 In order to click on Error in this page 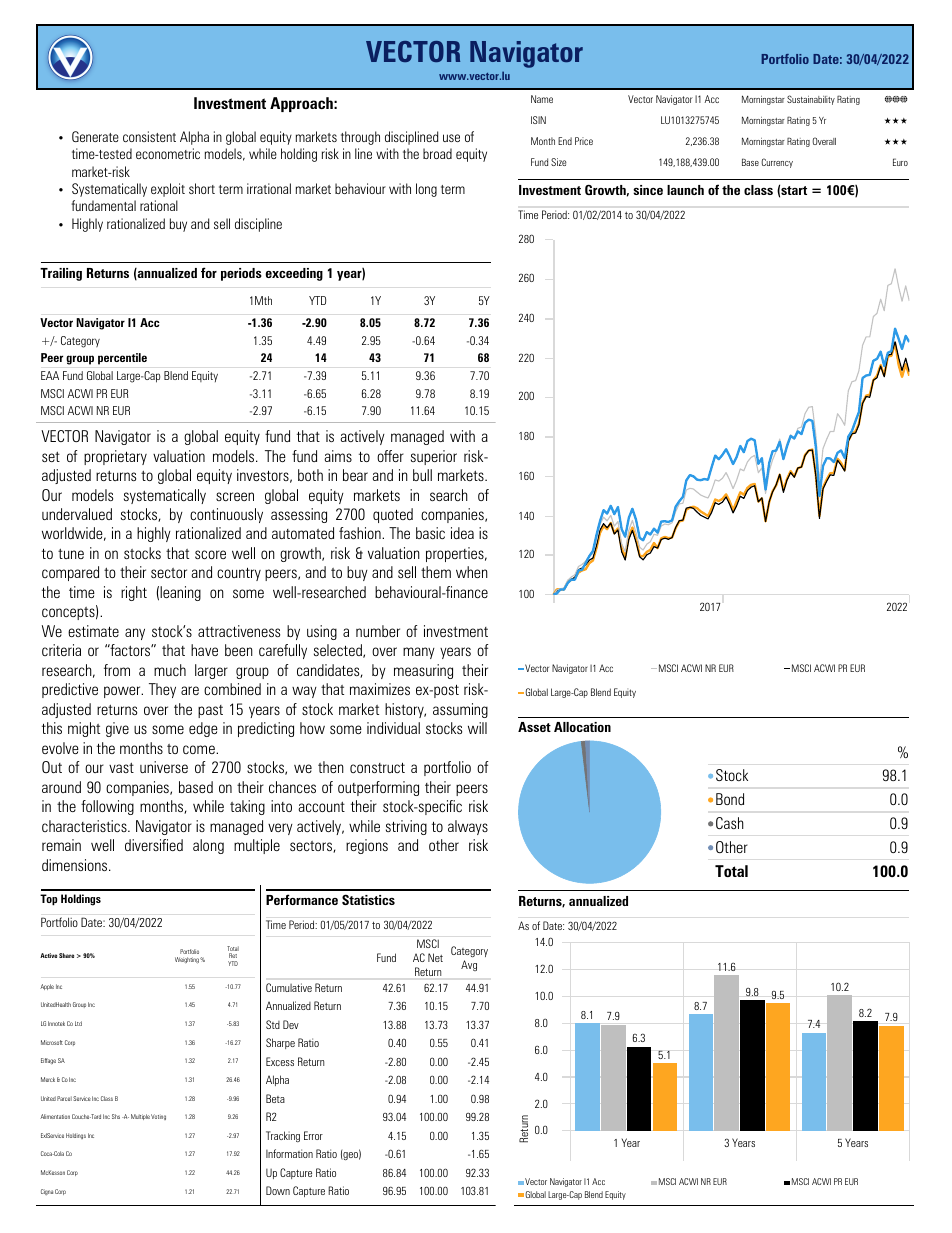, I will do `click(313, 1135)`.
